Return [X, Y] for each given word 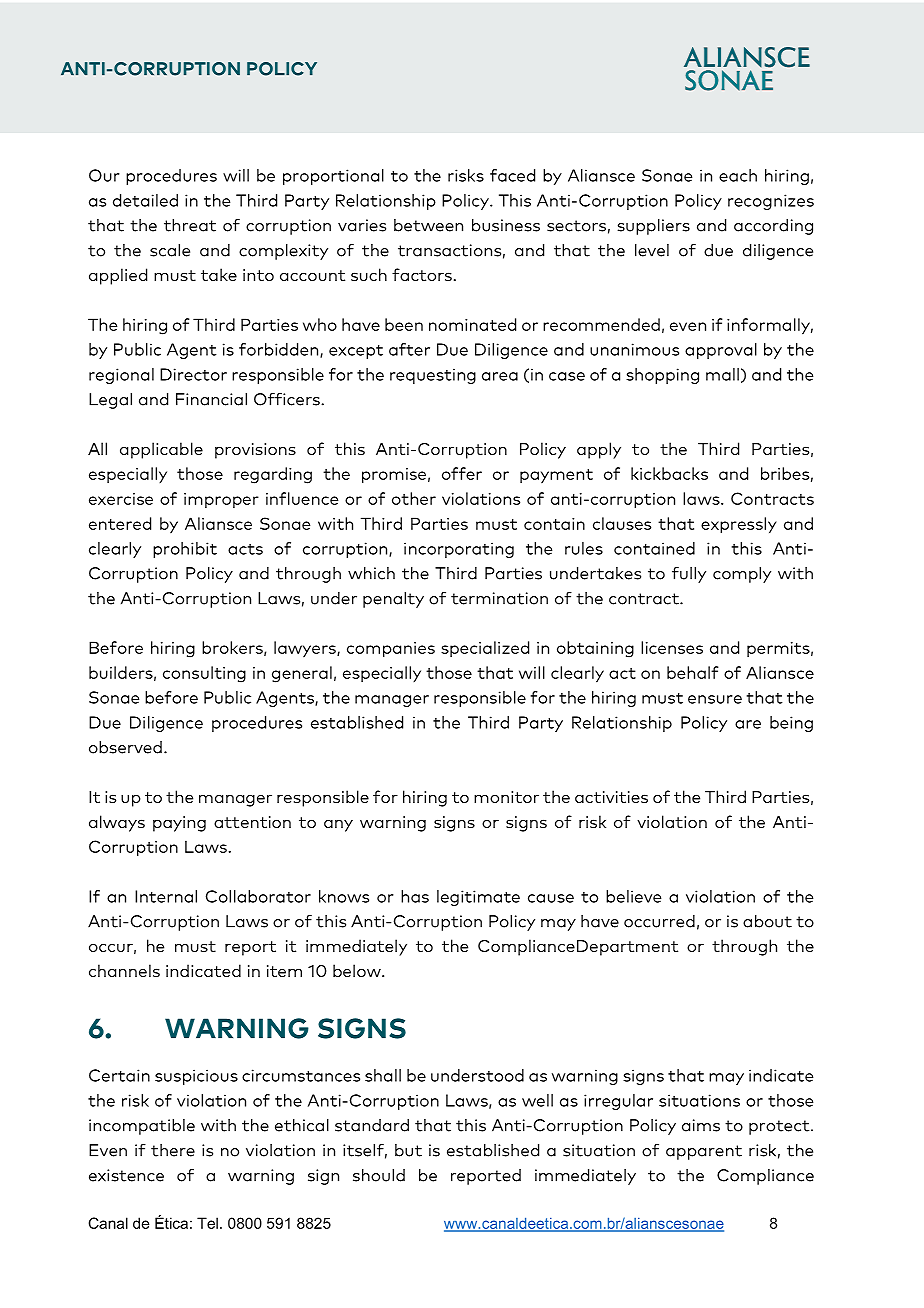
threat [190, 225]
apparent [704, 1152]
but [408, 1150]
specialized [485, 649]
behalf [693, 672]
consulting [204, 674]
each [738, 175]
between [428, 225]
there [173, 1150]
